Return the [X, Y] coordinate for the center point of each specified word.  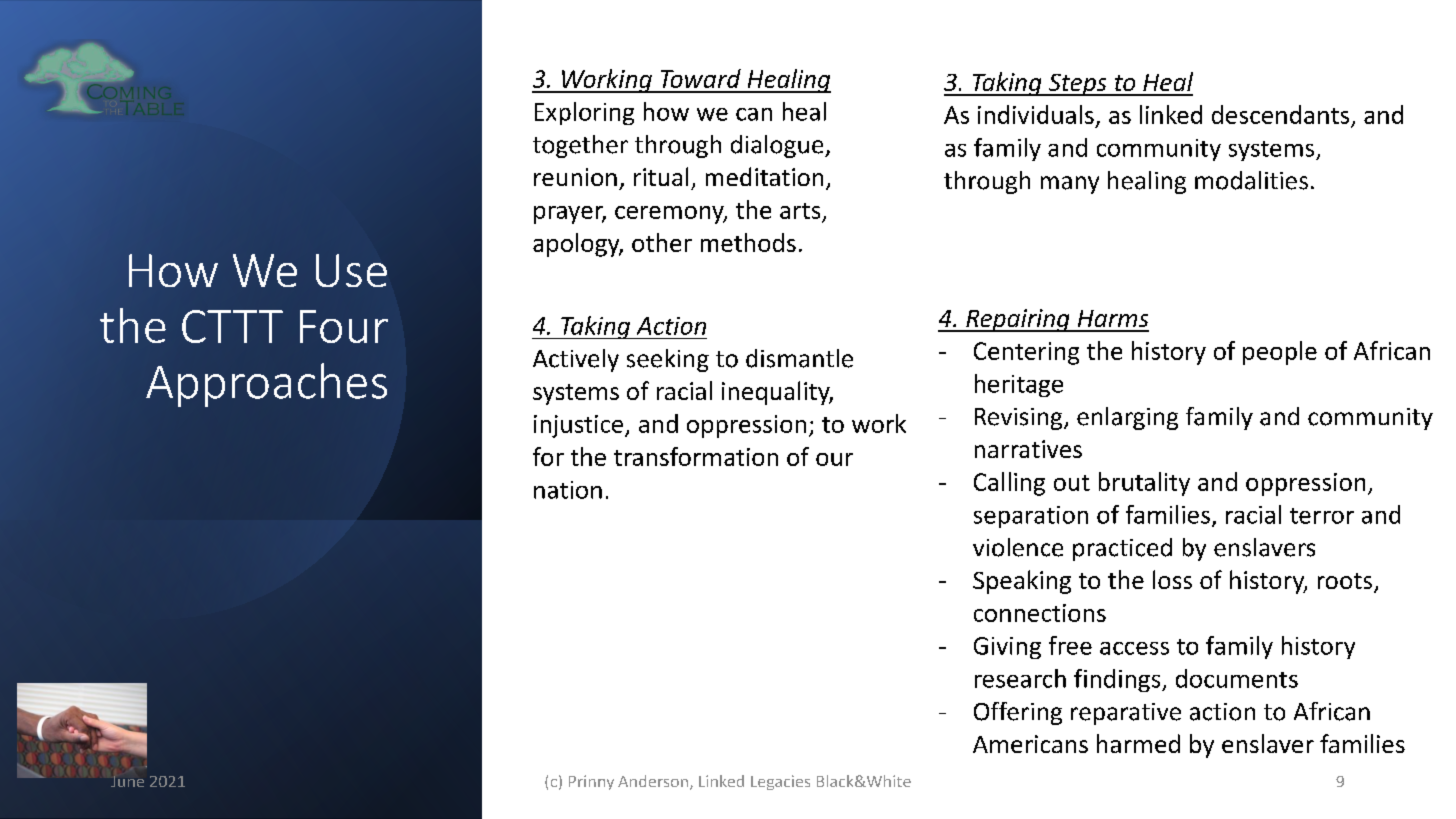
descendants [1280, 114]
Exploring [584, 113]
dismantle [799, 358]
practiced [1122, 549]
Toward [701, 78]
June [127, 781]
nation [568, 490]
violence [1018, 547]
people [1280, 353]
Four [344, 326]
